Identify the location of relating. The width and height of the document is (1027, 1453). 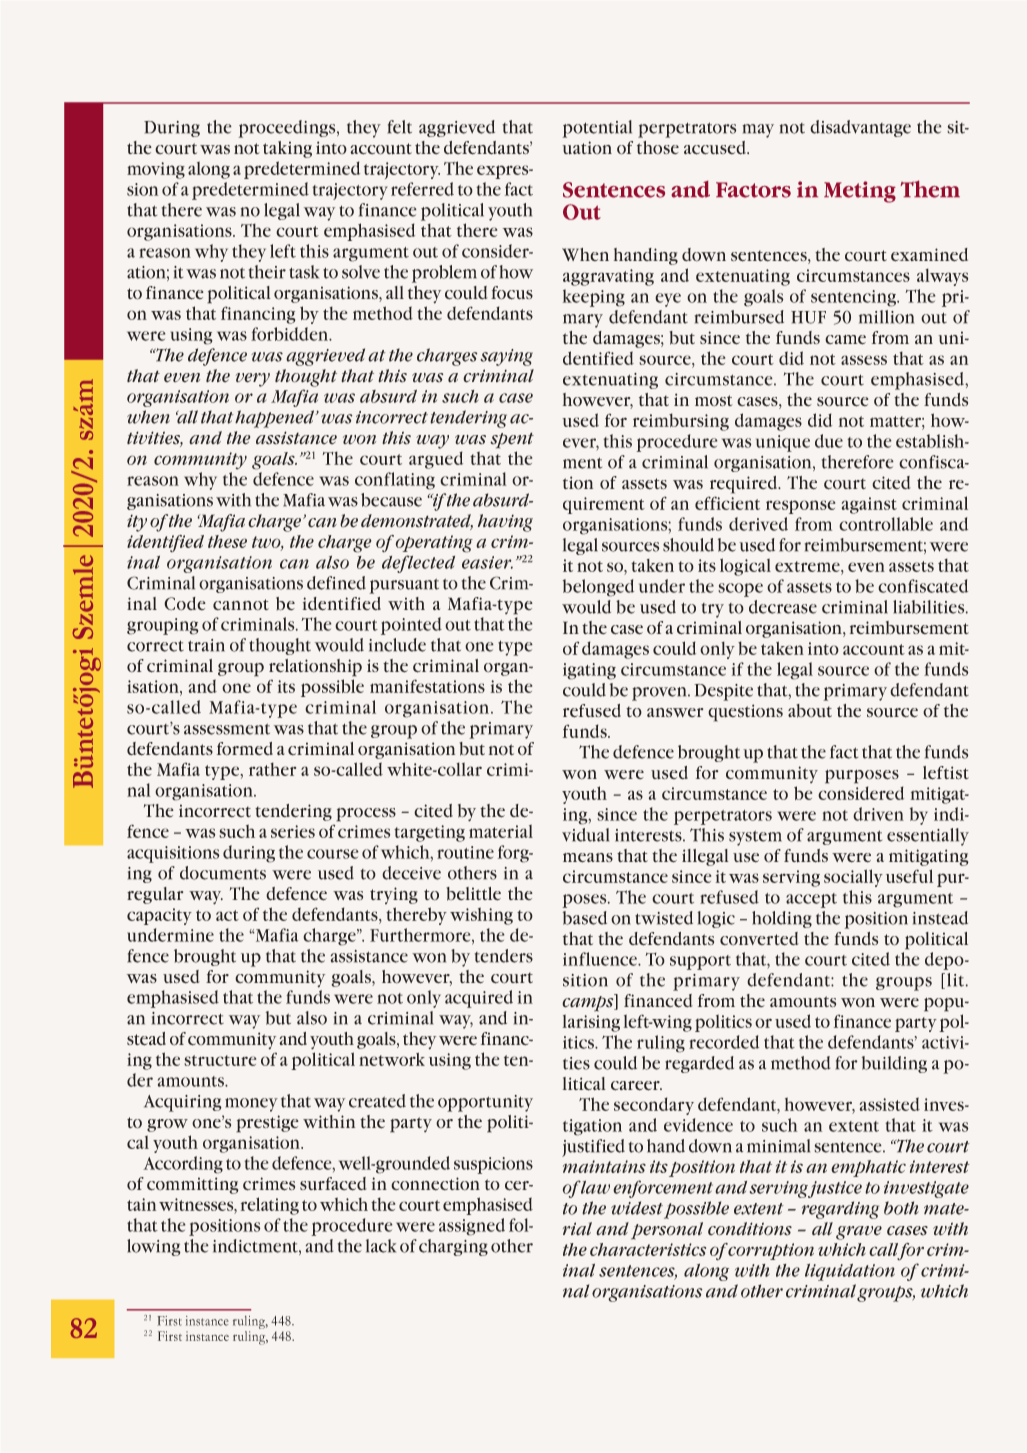
(270, 1206).
